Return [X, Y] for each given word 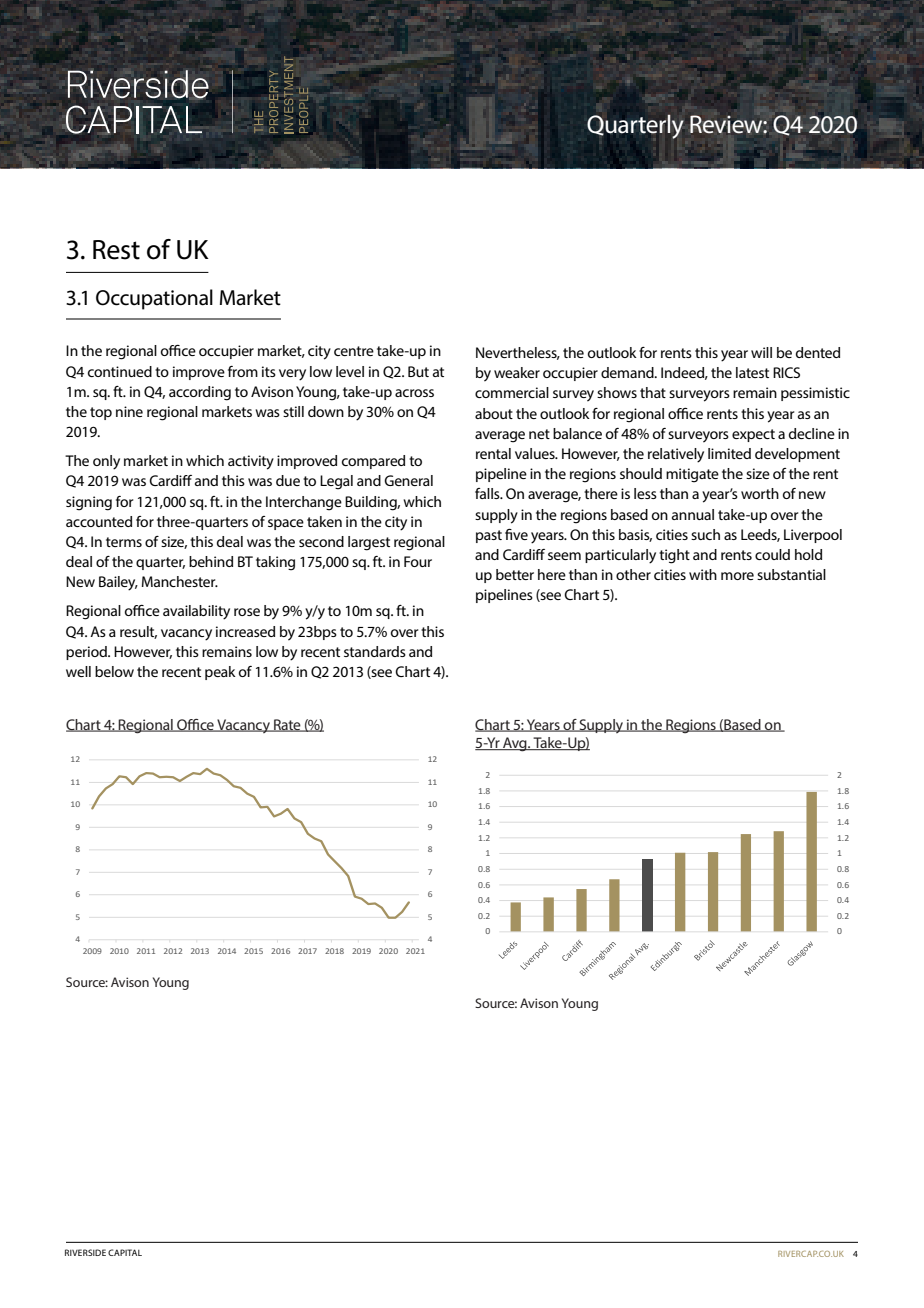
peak [220, 673]
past [489, 536]
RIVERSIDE [85, 1252]
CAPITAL [125, 1252]
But [418, 371]
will [761, 352]
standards [375, 651]
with [703, 574]
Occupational [154, 299]
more [737, 576]
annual [693, 514]
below [114, 671]
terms [124, 542]
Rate [287, 725]
